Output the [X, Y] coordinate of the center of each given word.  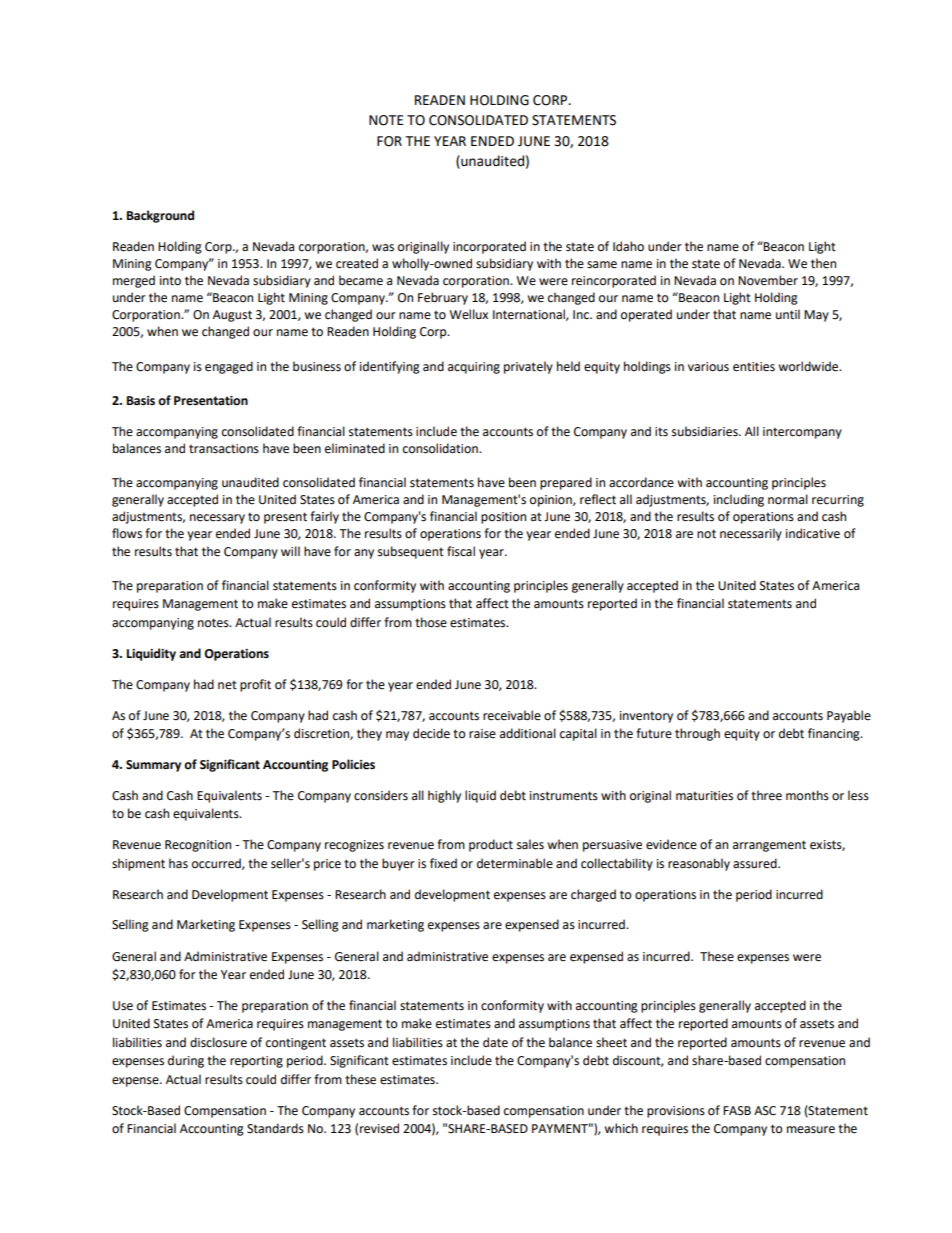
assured [756, 863]
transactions [224, 449]
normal [788, 499]
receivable [512, 715]
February [443, 298]
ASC [765, 1111]
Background [160, 216]
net [227, 685]
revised [379, 1128]
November [768, 280]
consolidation [441, 448]
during [186, 1061]
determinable [515, 863]
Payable [849, 716]
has [178, 863]
